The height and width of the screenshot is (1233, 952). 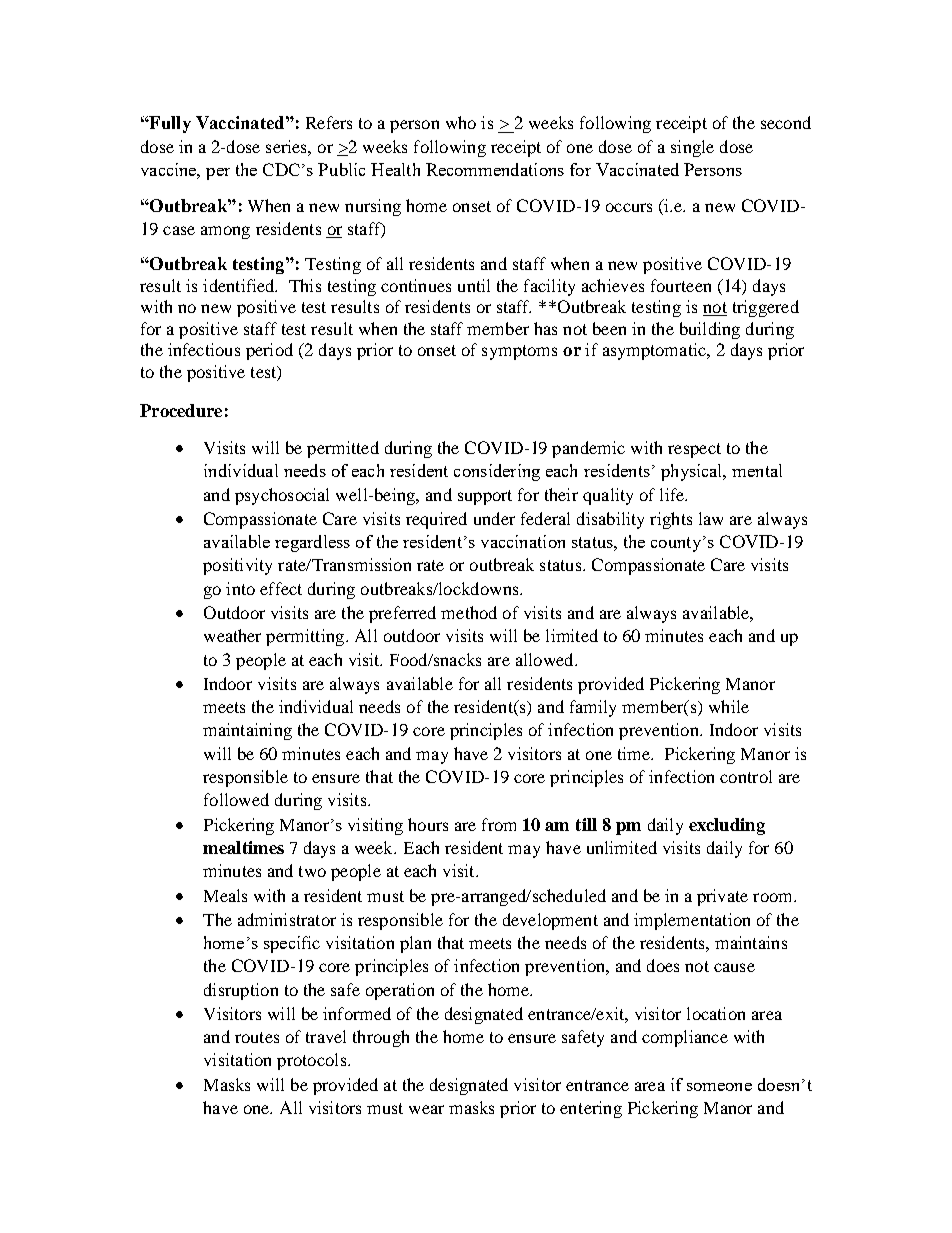 What do you see at coordinates (257, 1037) in the screenshot?
I see `routes` at bounding box center [257, 1037].
